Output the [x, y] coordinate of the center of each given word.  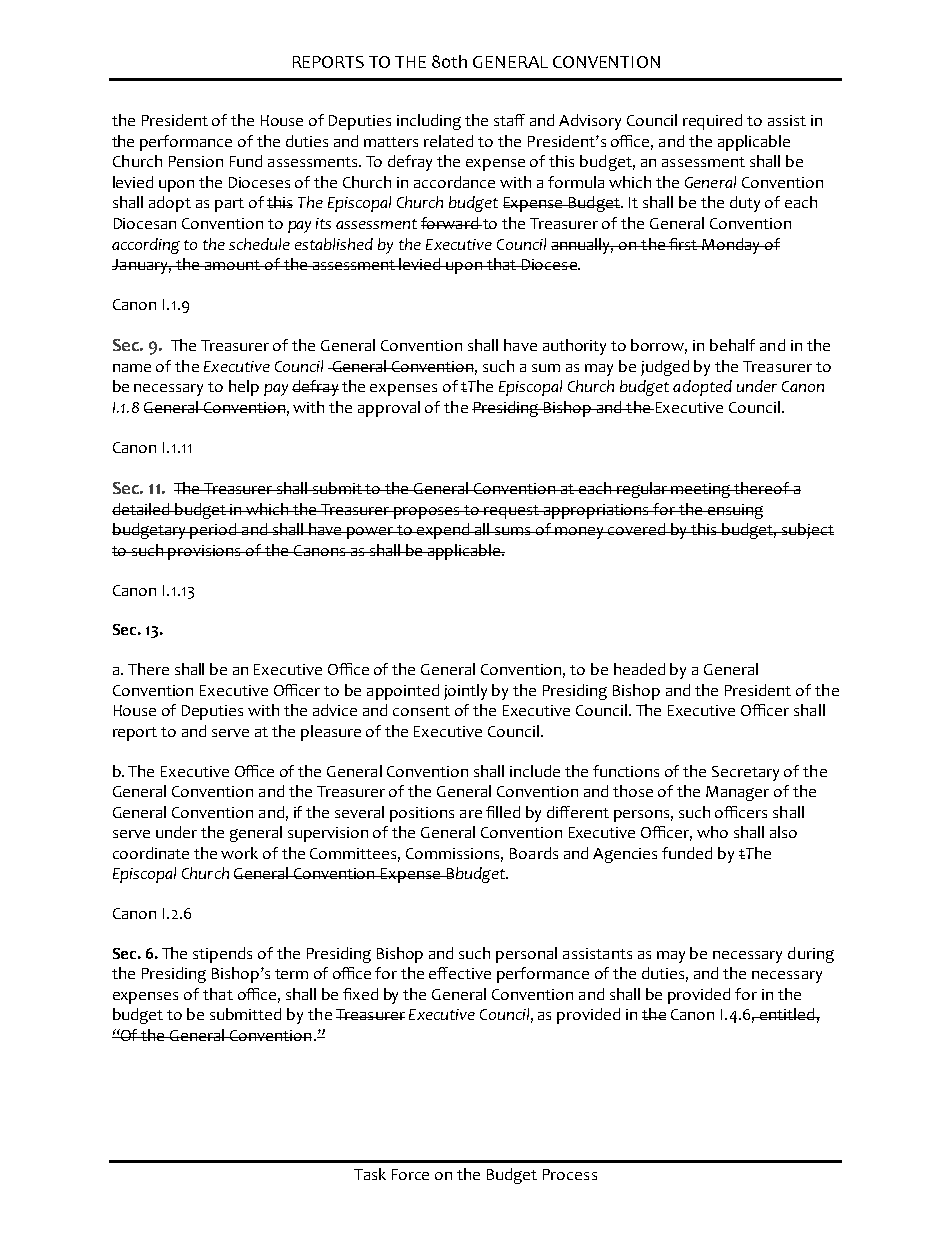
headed [639, 669]
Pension [196, 161]
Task [370, 1174]
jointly [465, 692]
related [448, 141]
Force [410, 1174]
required [712, 122]
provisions [205, 552]
